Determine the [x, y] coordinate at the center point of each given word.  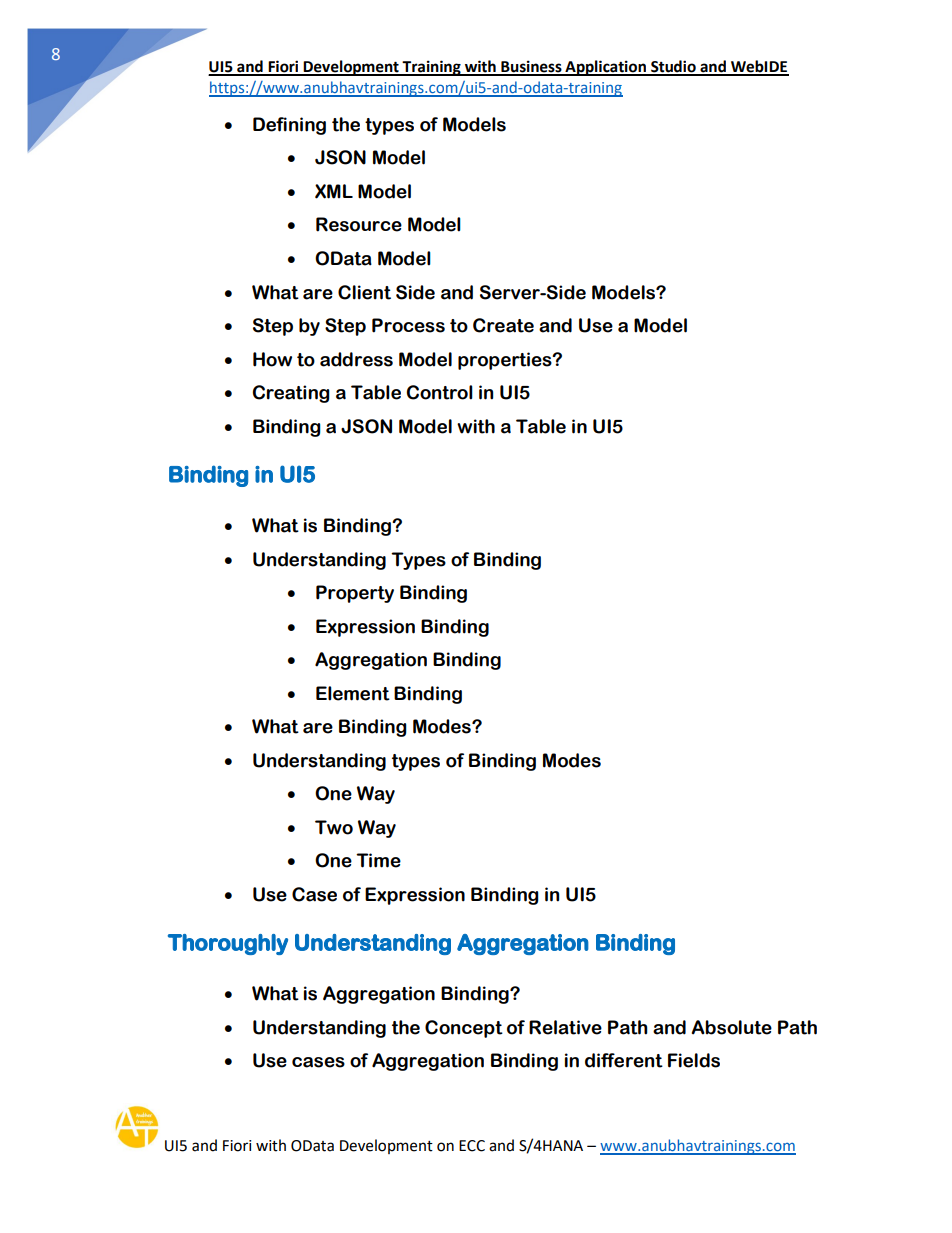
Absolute [732, 1027]
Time [378, 860]
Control [440, 392]
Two [334, 827]
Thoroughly [228, 944]
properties [506, 361]
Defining [289, 126]
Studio [673, 67]
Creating [291, 394]
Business [531, 67]
